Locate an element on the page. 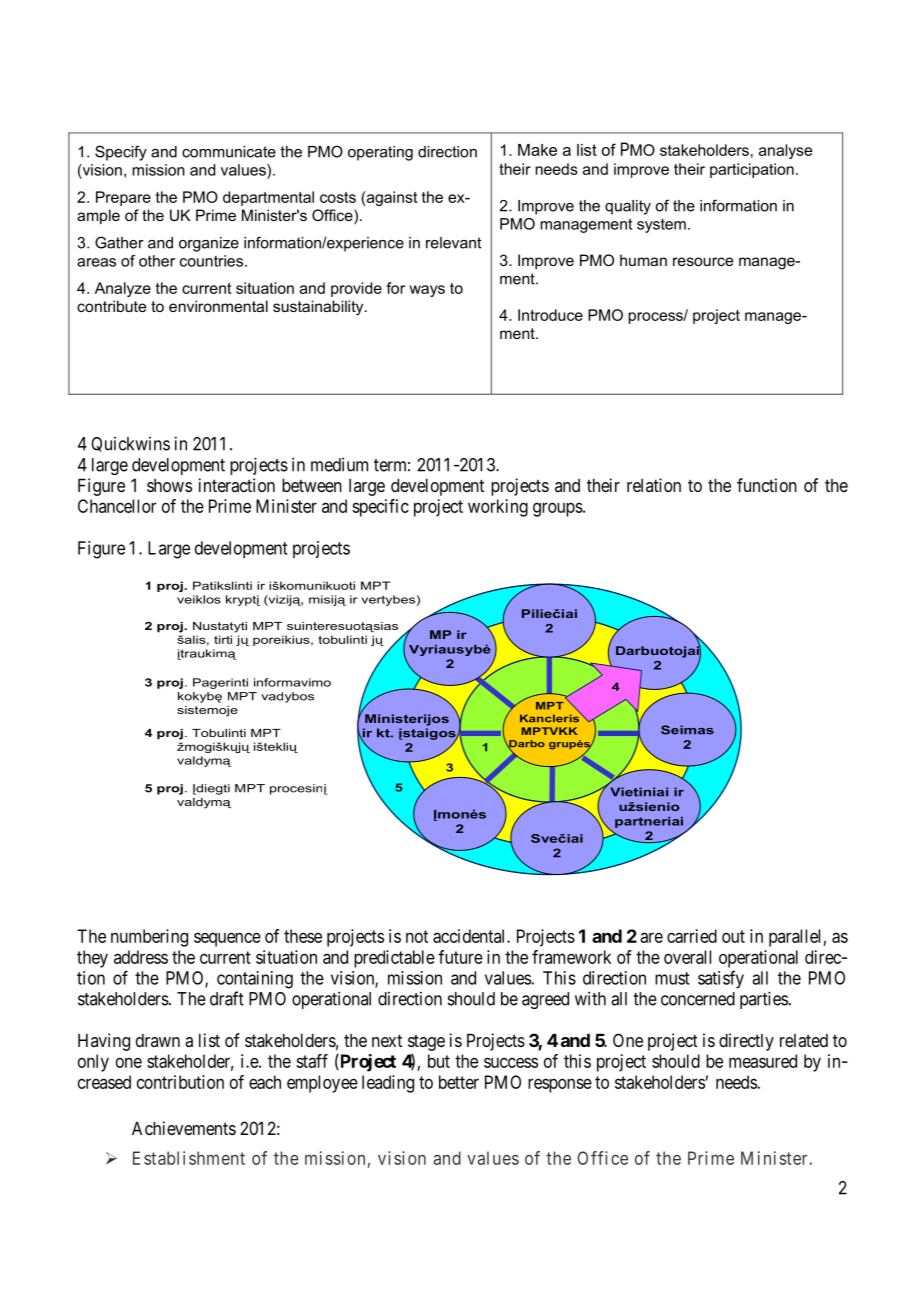 This document has height=1308, width=924. drawn is located at coordinates (158, 1040).
